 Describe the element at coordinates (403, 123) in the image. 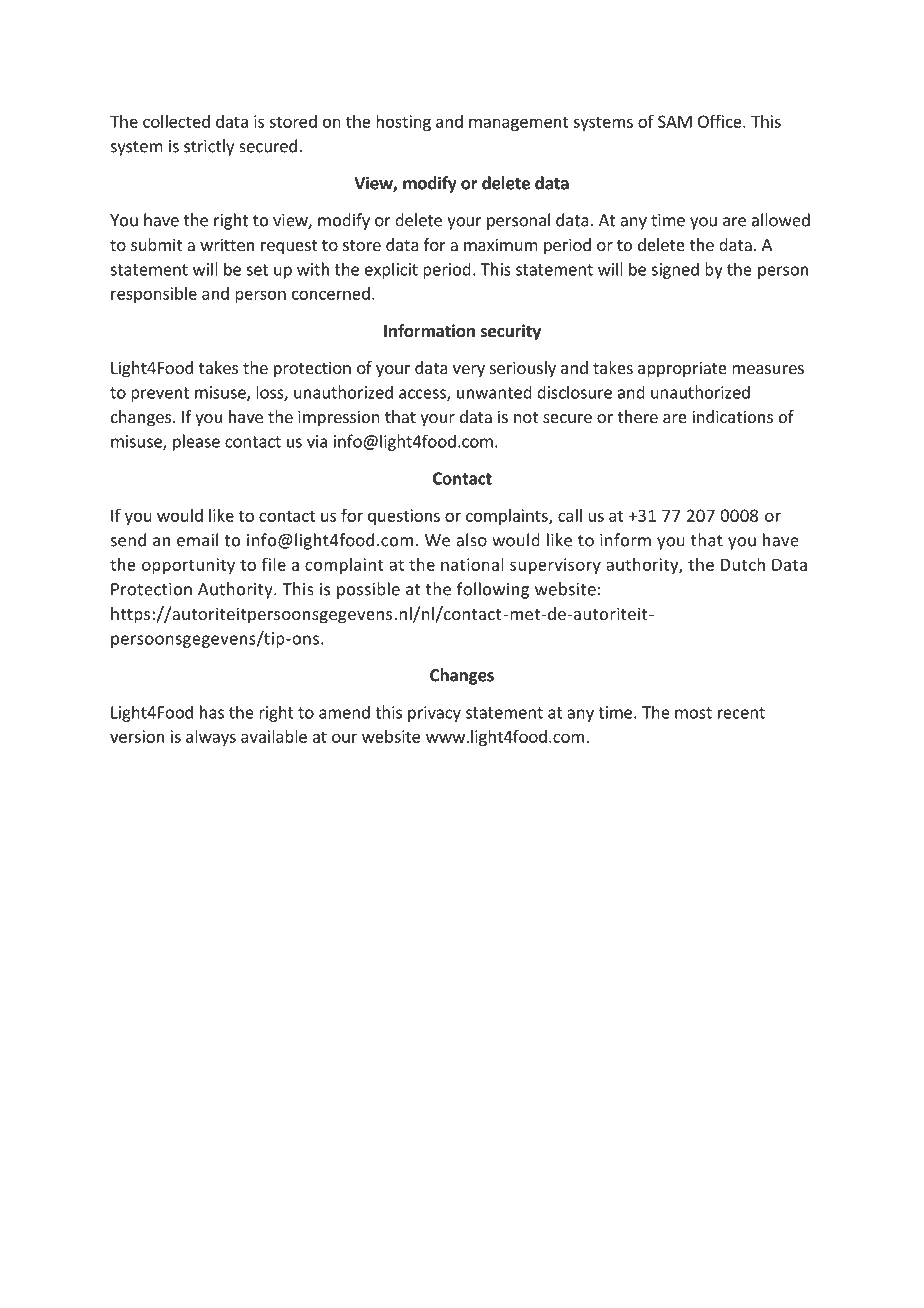

I see `hosting` at that location.
